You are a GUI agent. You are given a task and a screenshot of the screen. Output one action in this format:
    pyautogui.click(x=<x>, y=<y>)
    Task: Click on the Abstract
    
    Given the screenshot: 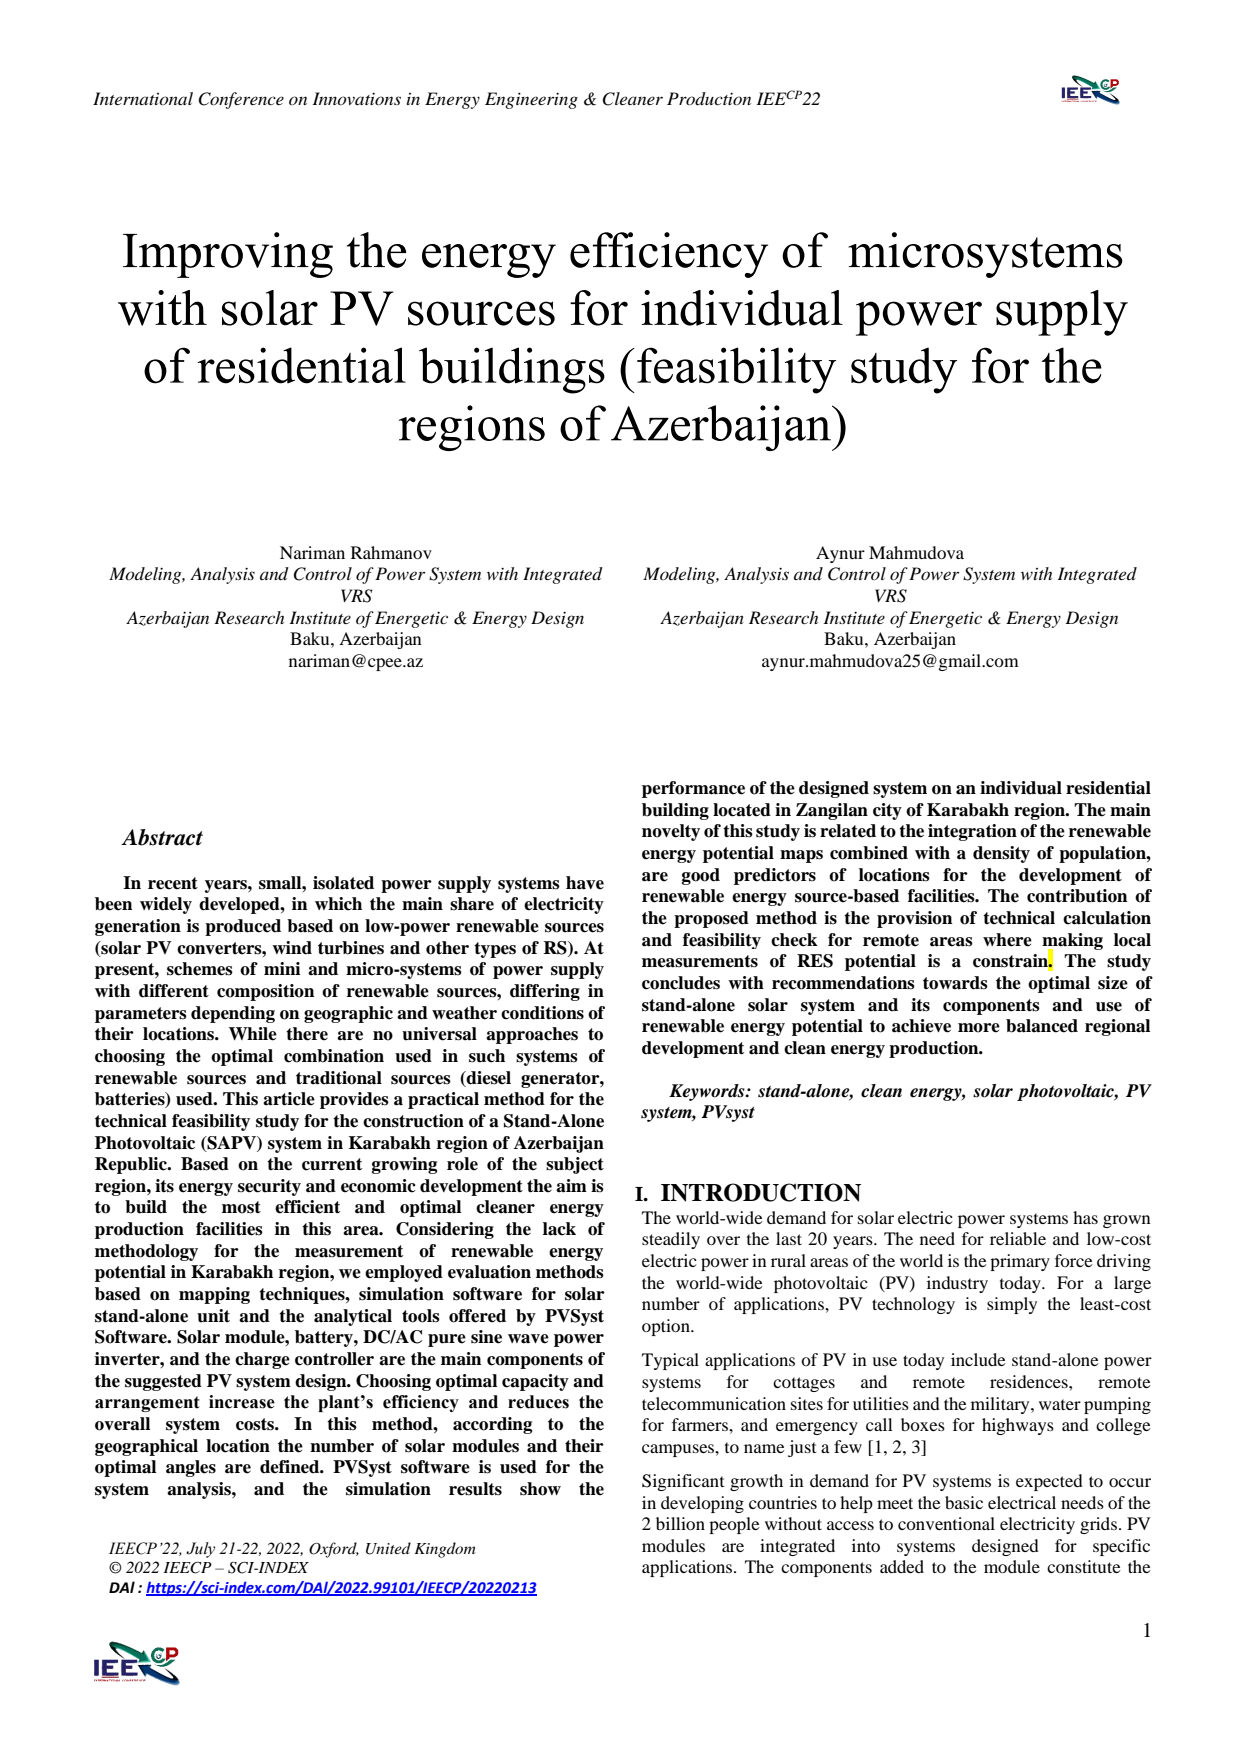 What is the action you would take?
    pyautogui.click(x=162, y=837)
